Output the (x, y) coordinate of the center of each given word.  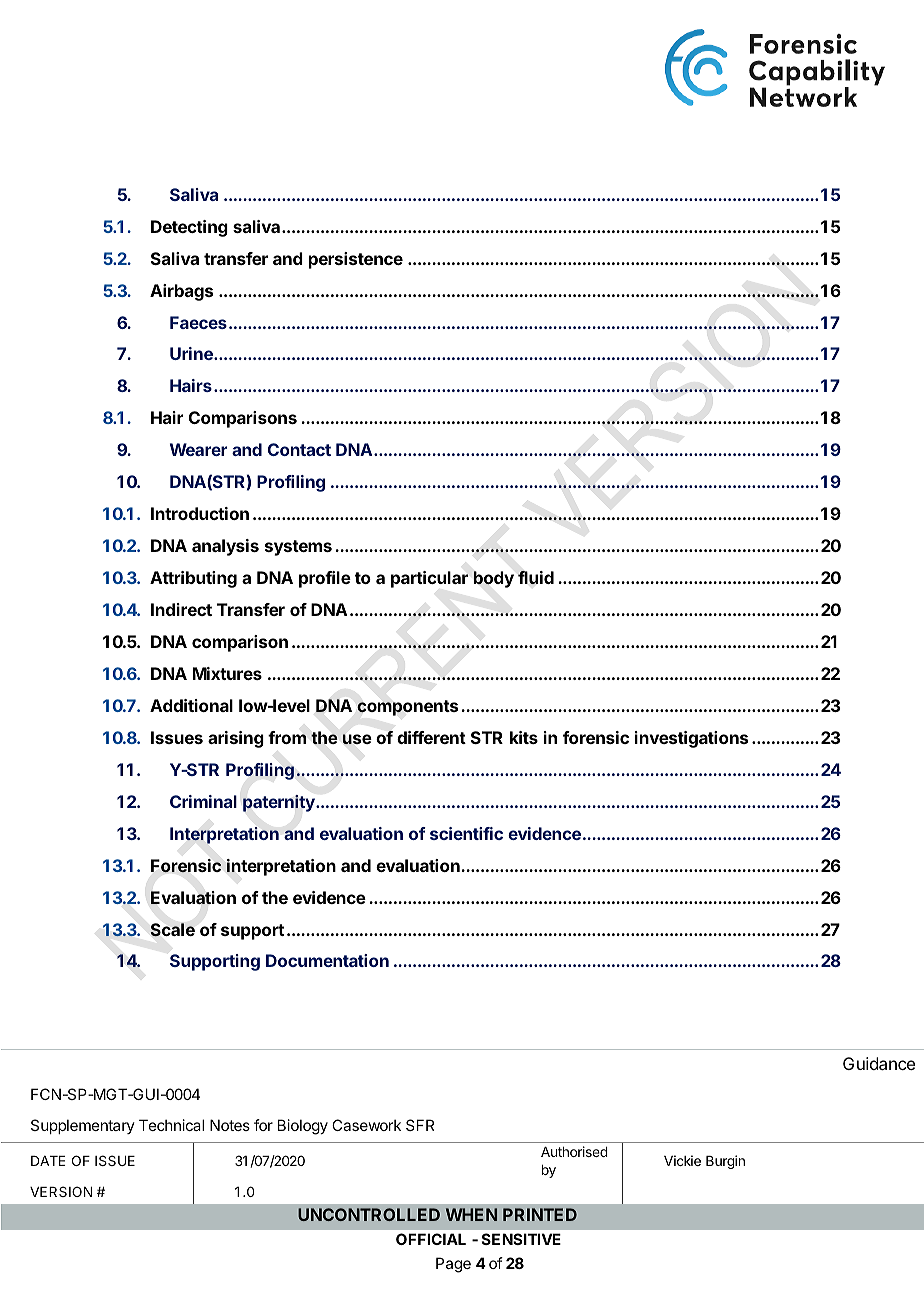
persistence (356, 260)
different (431, 737)
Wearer (198, 449)
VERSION (61, 1191)
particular (429, 579)
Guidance (879, 1063)
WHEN (471, 1214)
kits (524, 737)
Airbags (181, 292)
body (493, 579)
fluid (536, 577)
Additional (191, 705)
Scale (172, 930)
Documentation (327, 960)
